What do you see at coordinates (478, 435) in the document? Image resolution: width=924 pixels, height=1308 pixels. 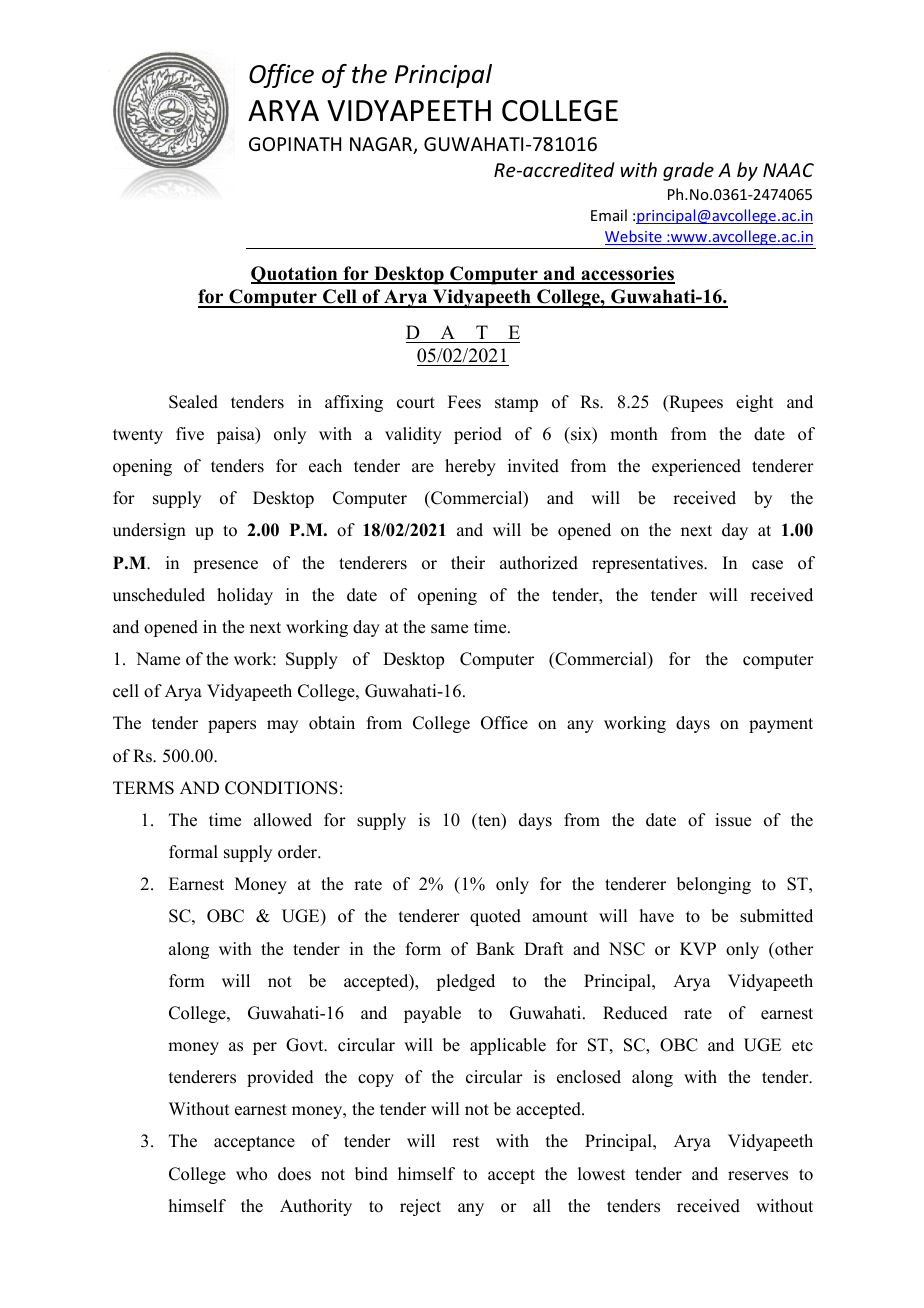 I see `period` at bounding box center [478, 435].
